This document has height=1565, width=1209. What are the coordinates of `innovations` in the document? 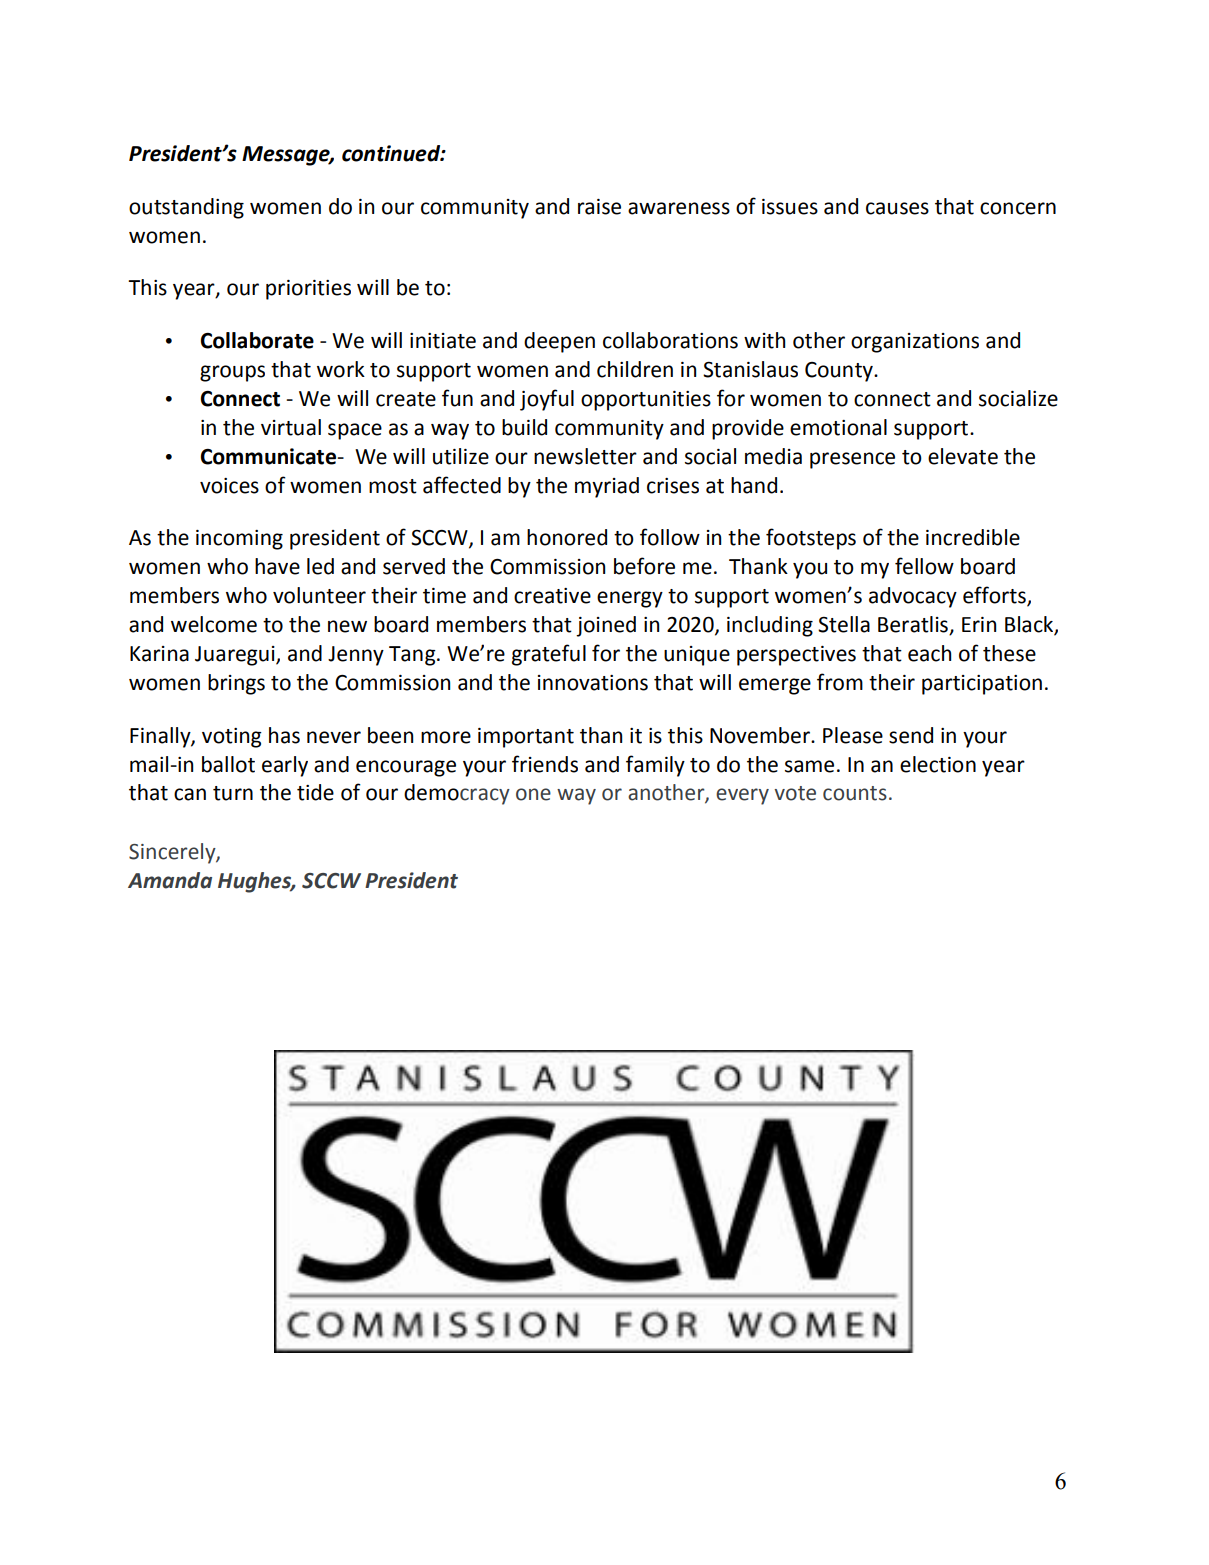 It's located at (593, 683).
